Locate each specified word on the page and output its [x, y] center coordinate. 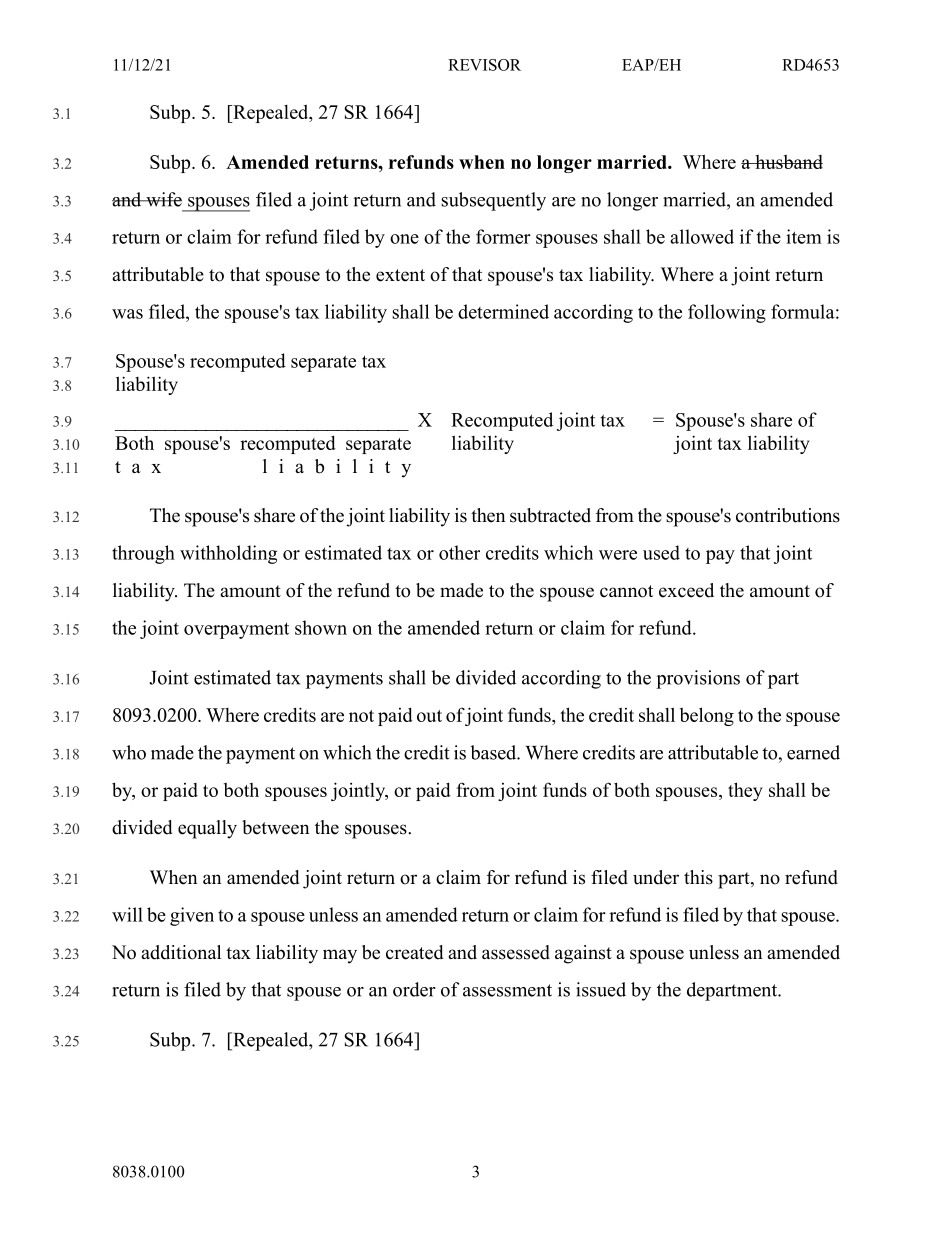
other [459, 552]
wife [163, 199]
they [745, 791]
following [727, 313]
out [429, 716]
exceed [686, 590]
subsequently [493, 201]
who [129, 752]
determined [503, 311]
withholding [228, 554]
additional [181, 952]
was [127, 314]
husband [788, 162]
